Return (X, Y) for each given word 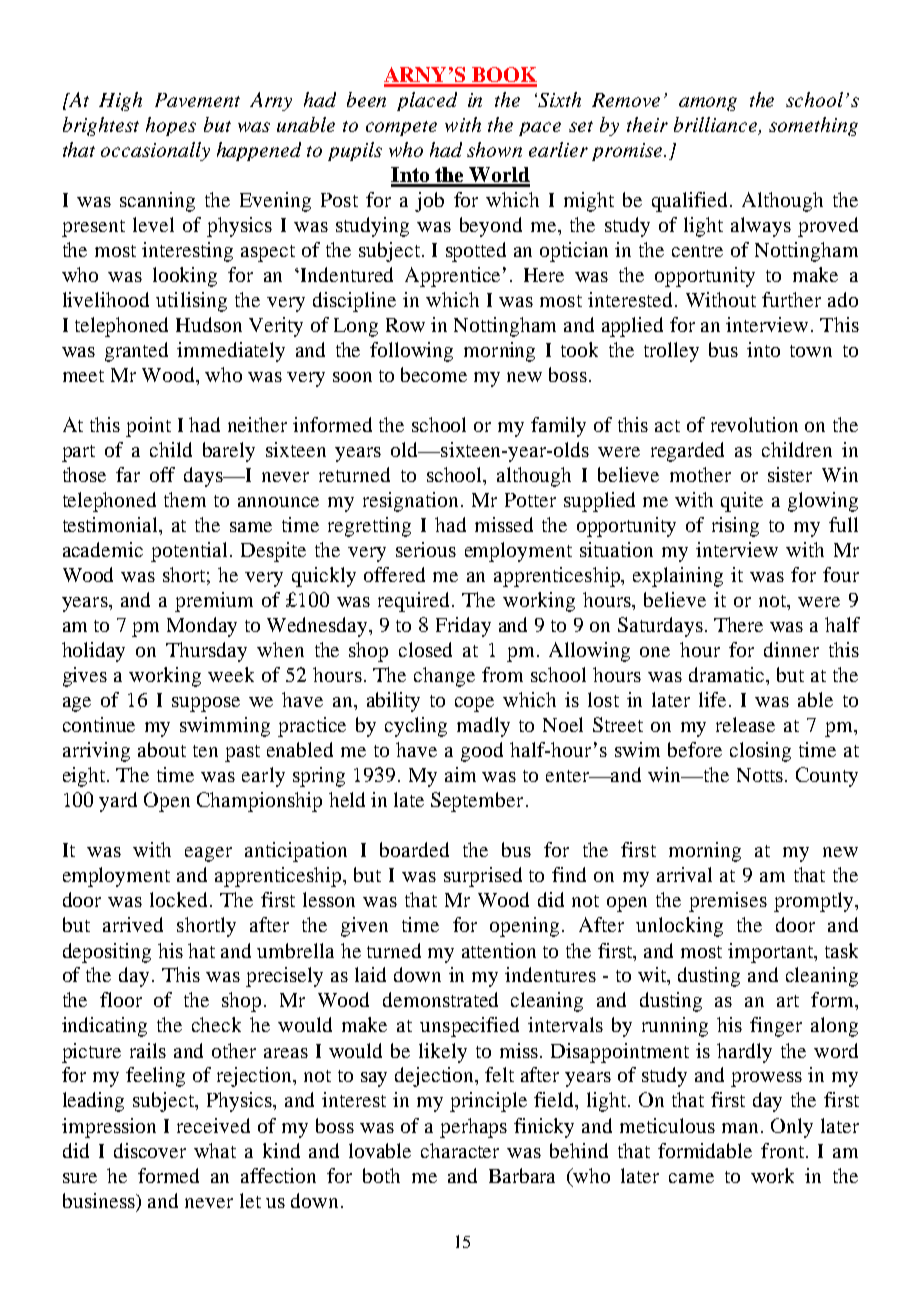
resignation (410, 502)
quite (742, 502)
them (185, 499)
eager (208, 854)
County (827, 777)
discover (150, 1150)
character (460, 1150)
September (477, 802)
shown (494, 149)
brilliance (717, 126)
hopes (171, 126)
